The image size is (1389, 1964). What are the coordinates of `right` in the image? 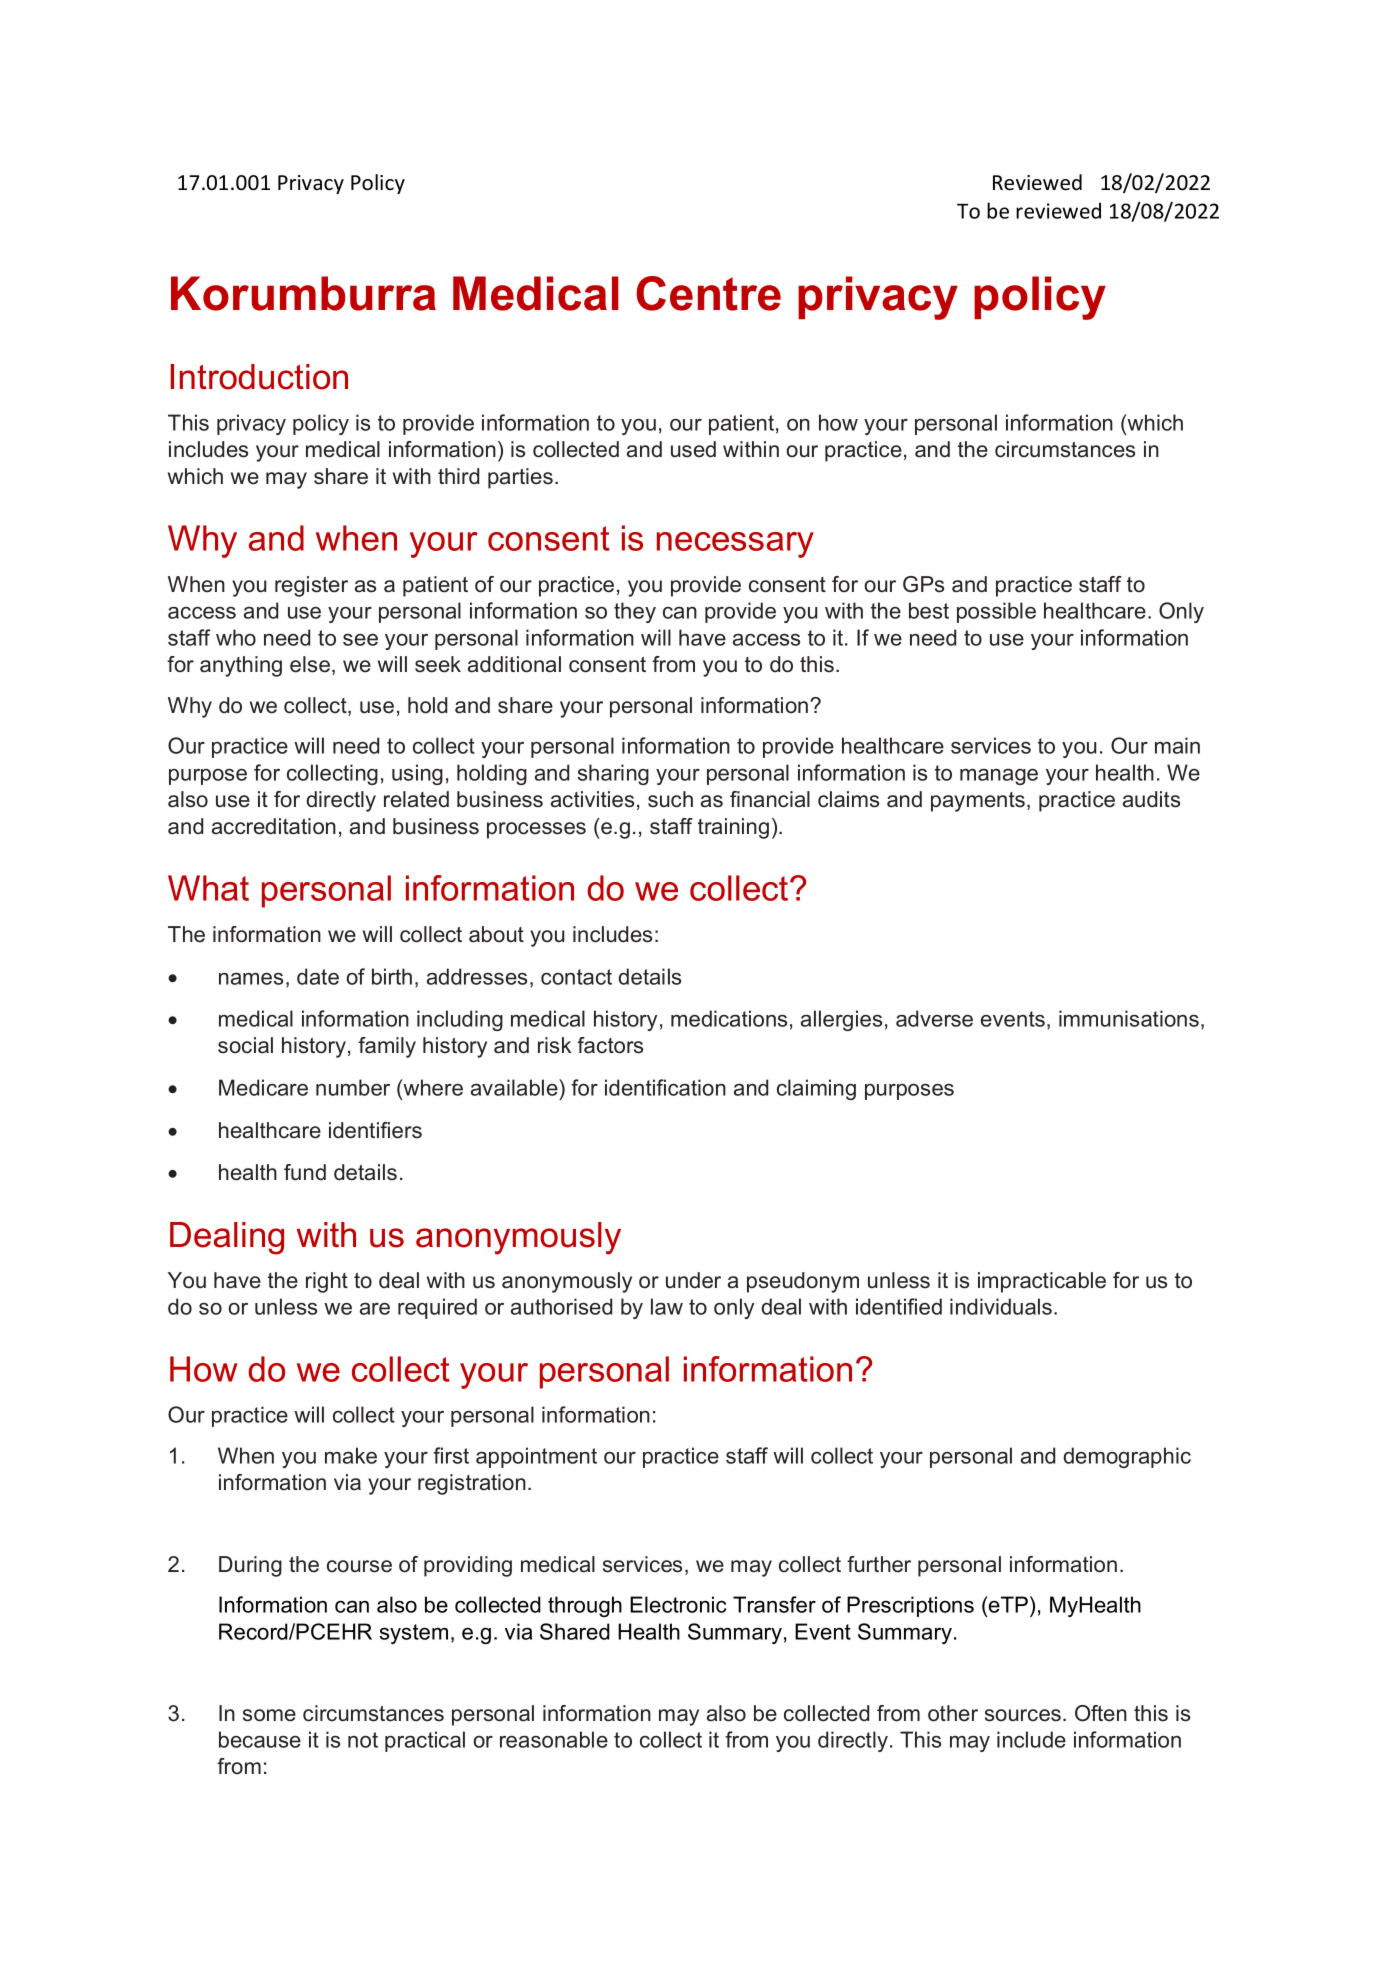 It's located at (327, 1282).
